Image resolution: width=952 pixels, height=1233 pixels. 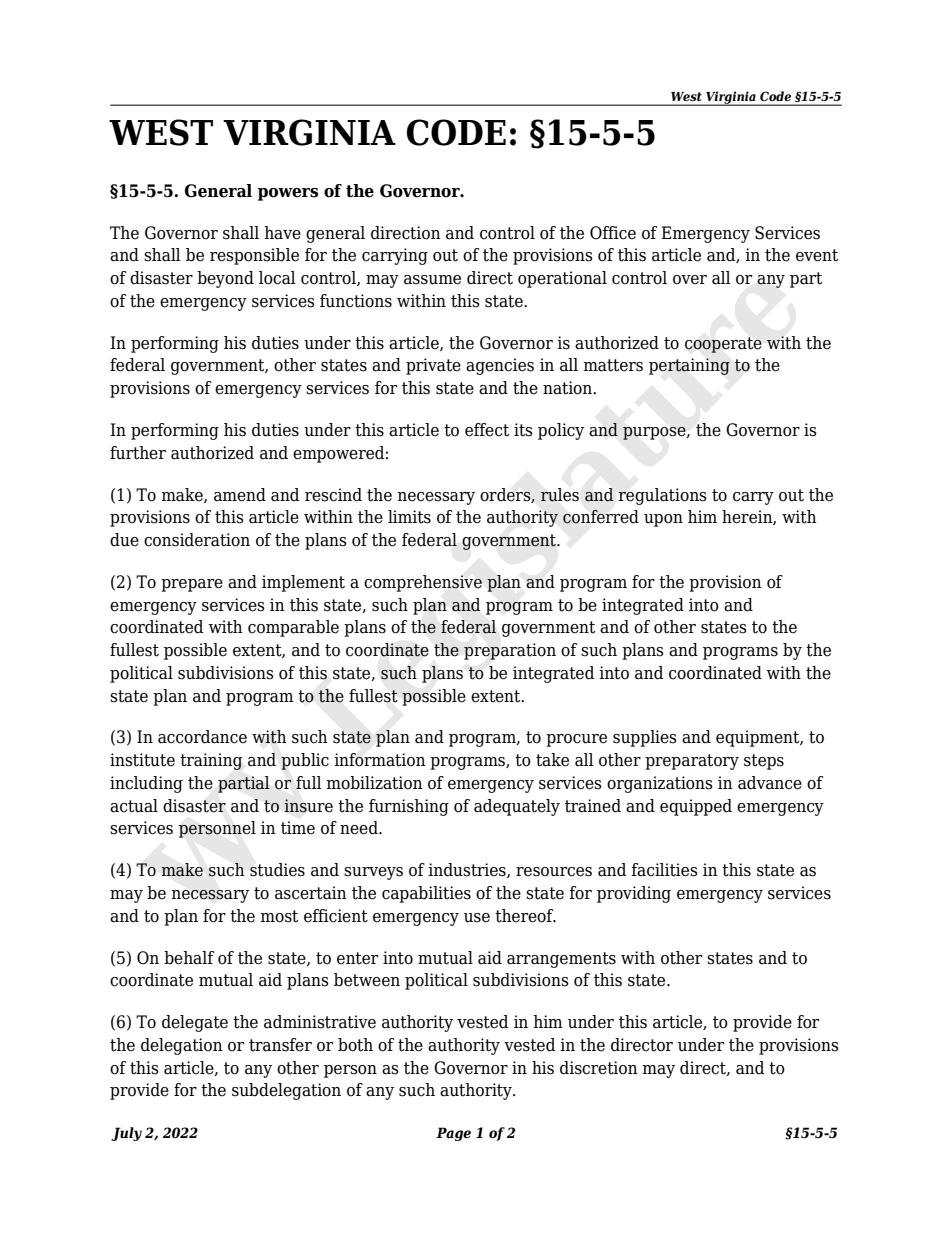 What do you see at coordinates (432, 280) in the screenshot?
I see `assume` at bounding box center [432, 280].
